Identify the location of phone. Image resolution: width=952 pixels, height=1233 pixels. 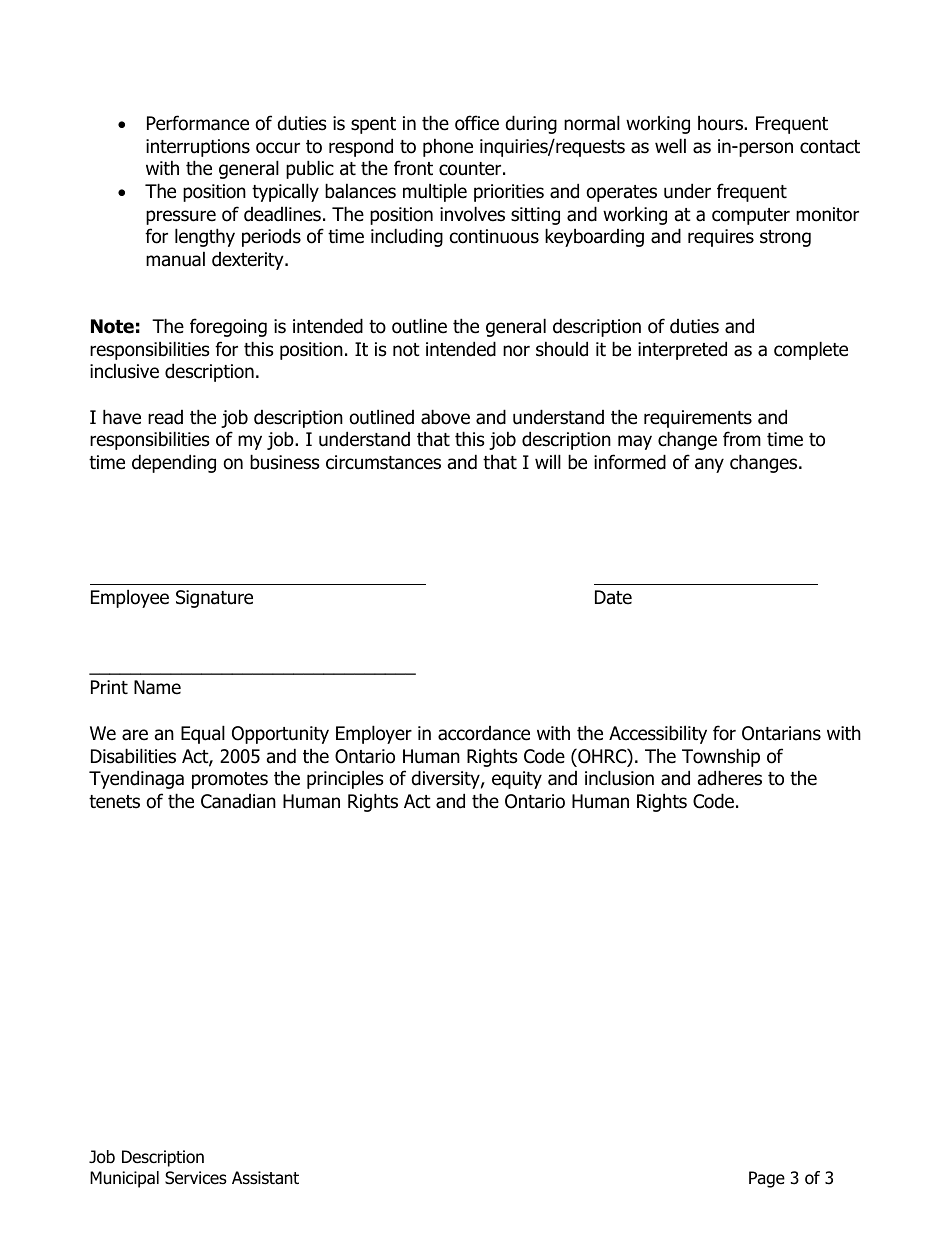
(448, 147).
